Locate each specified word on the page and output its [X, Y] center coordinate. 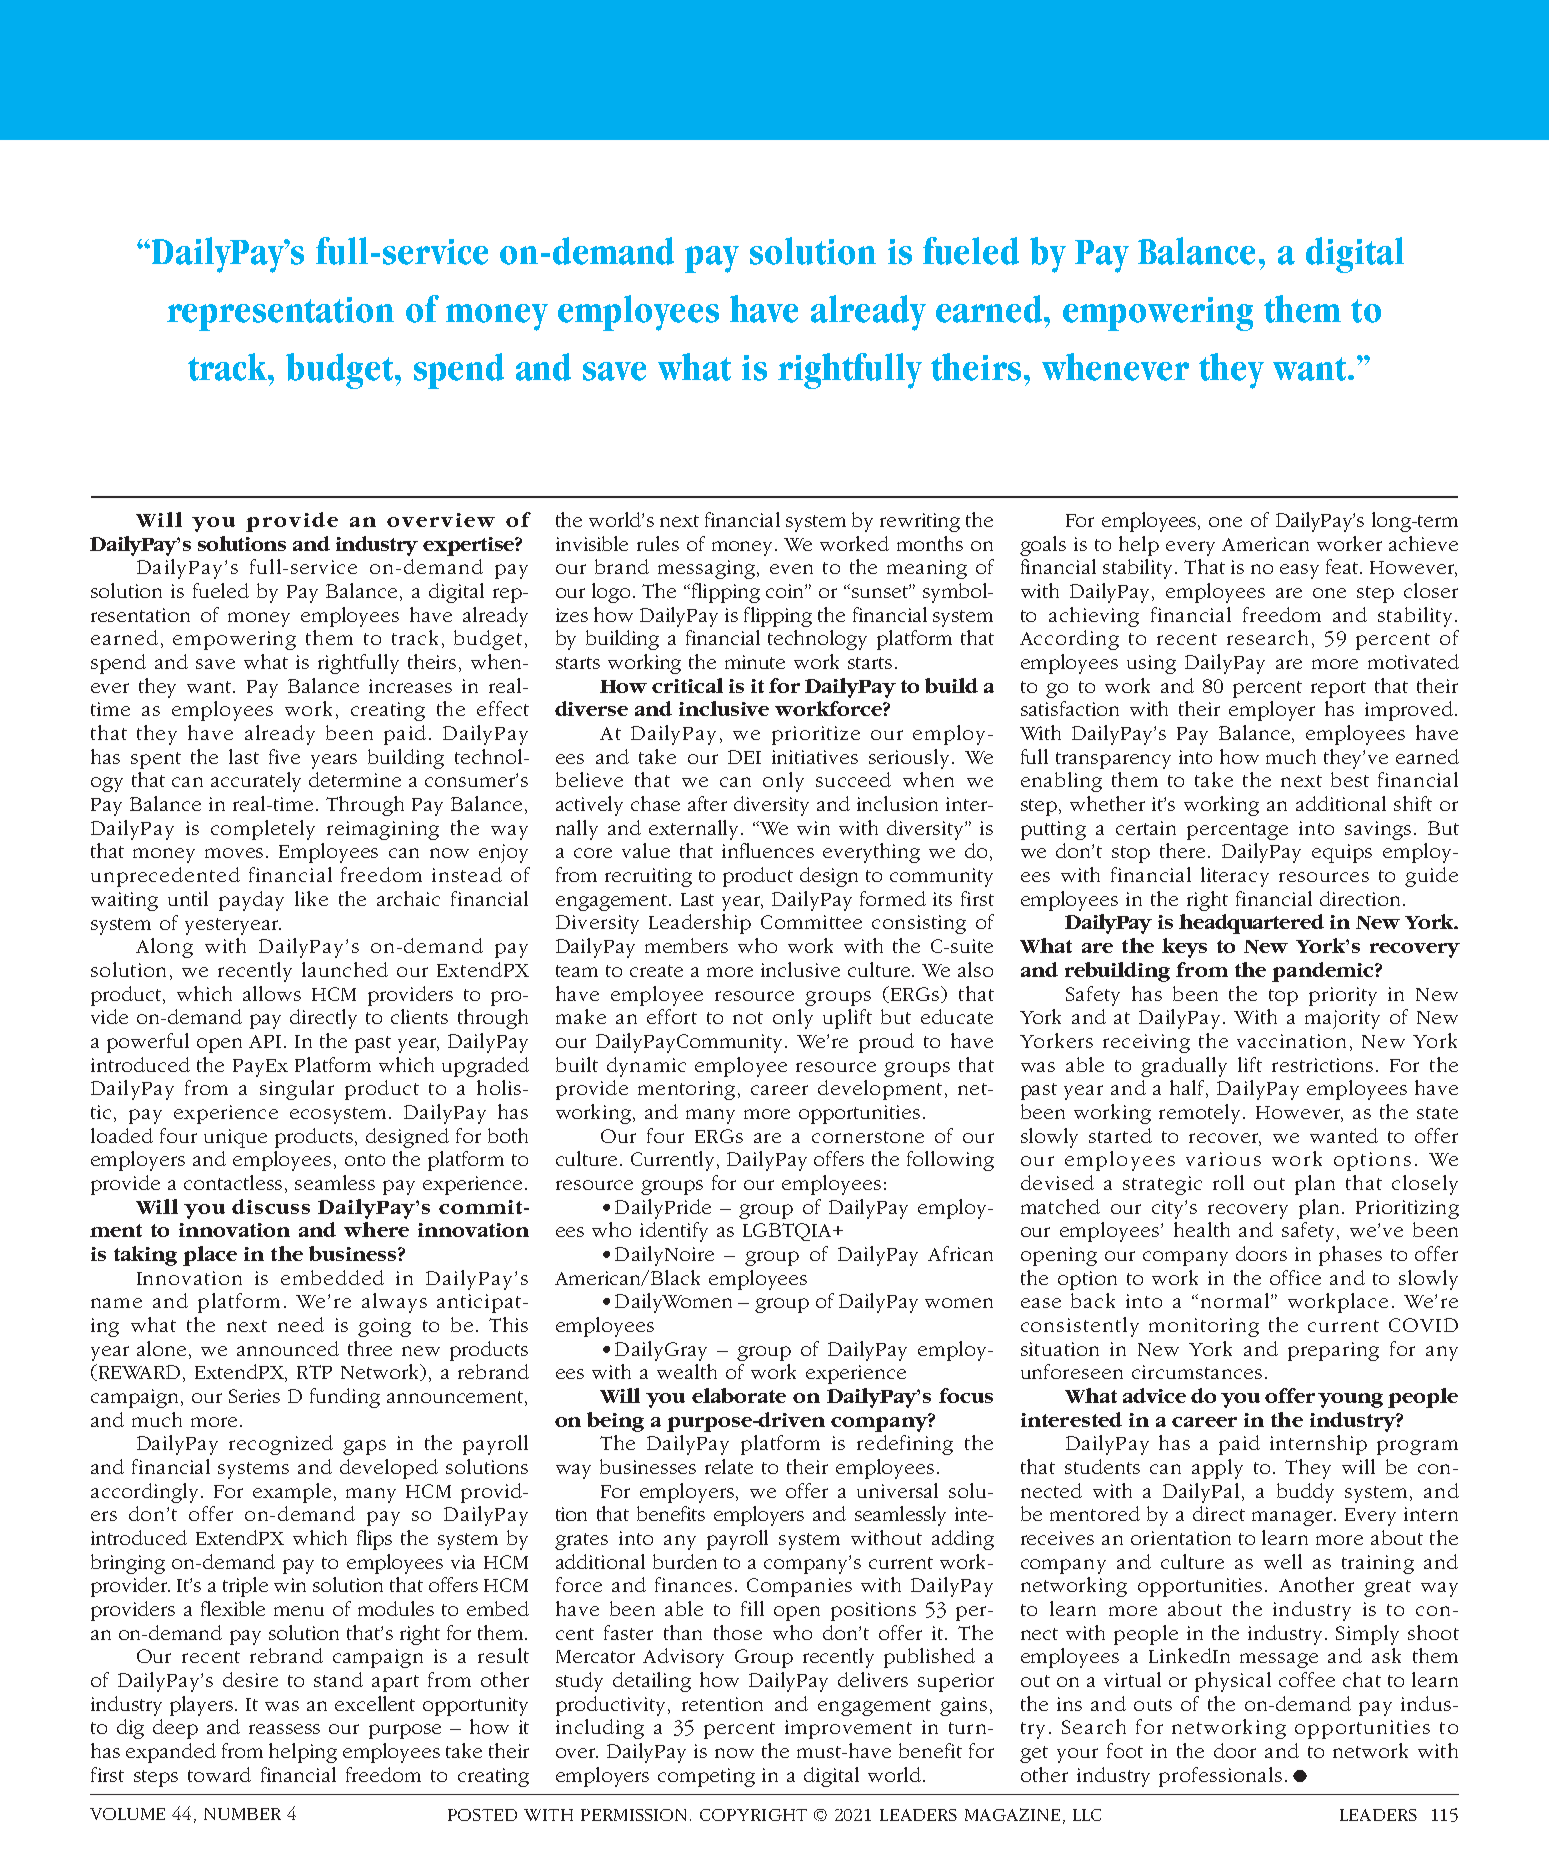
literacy [1235, 877]
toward [219, 1774]
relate [729, 1466]
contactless [233, 1182]
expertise [469, 546]
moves [236, 853]
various [1223, 1159]
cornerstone [868, 1137]
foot [1125, 1750]
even [791, 569]
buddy [1305, 1493]
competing [706, 1777]
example [292, 1493]
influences [768, 850]
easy [1299, 571]
